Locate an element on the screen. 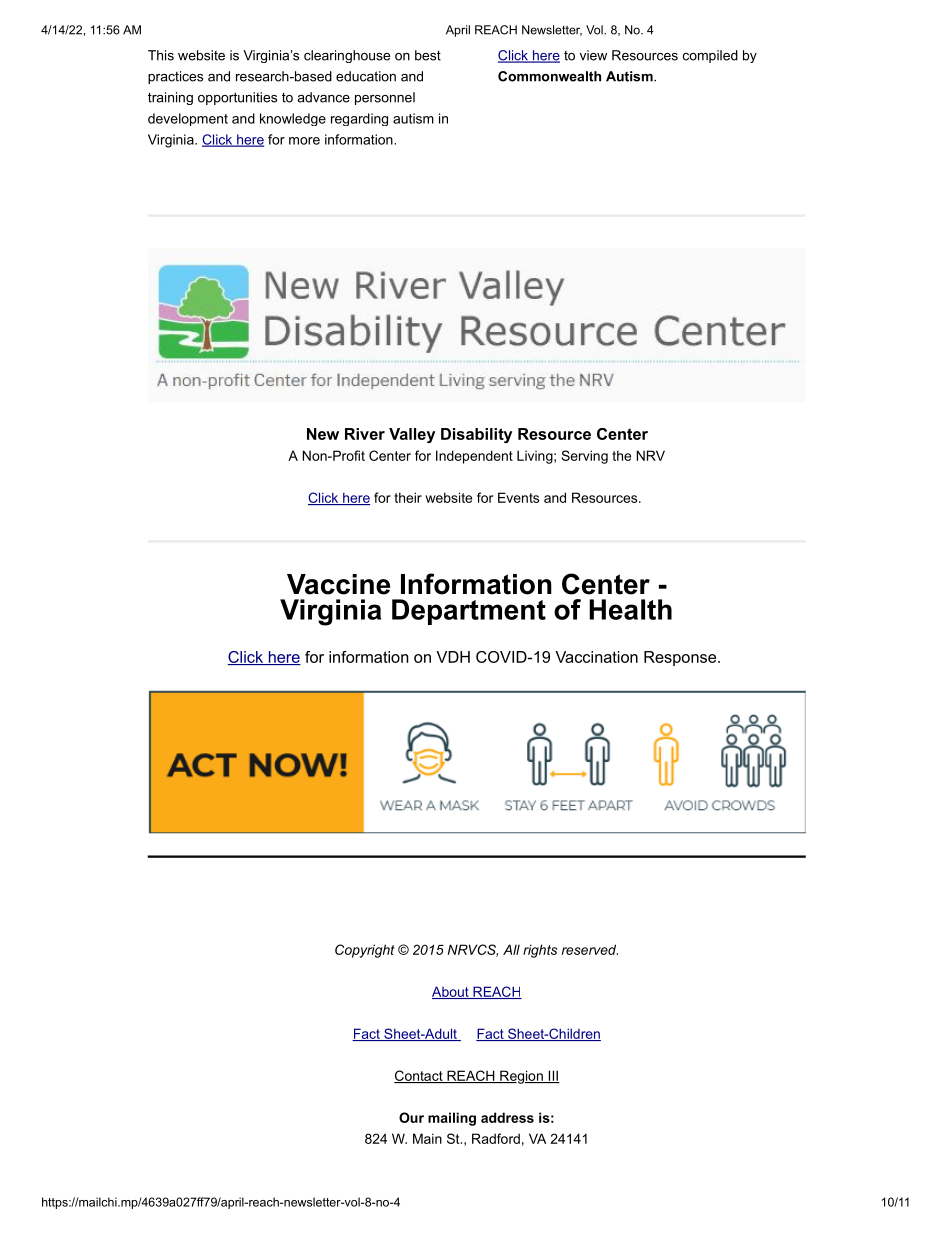 Image resolution: width=952 pixels, height=1233 pixels. Vaccine is located at coordinates (338, 584).
